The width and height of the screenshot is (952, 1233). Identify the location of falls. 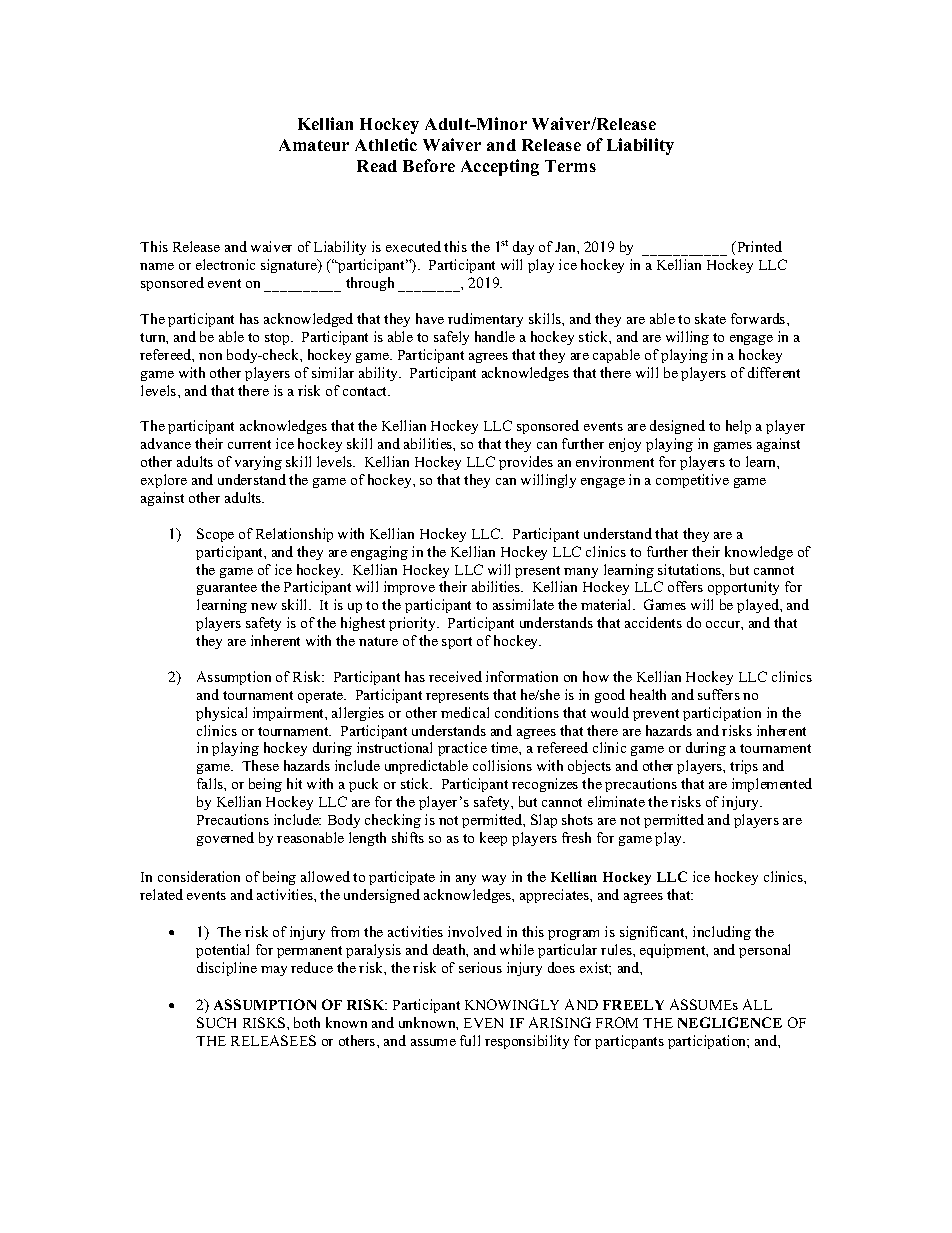
(211, 783).
